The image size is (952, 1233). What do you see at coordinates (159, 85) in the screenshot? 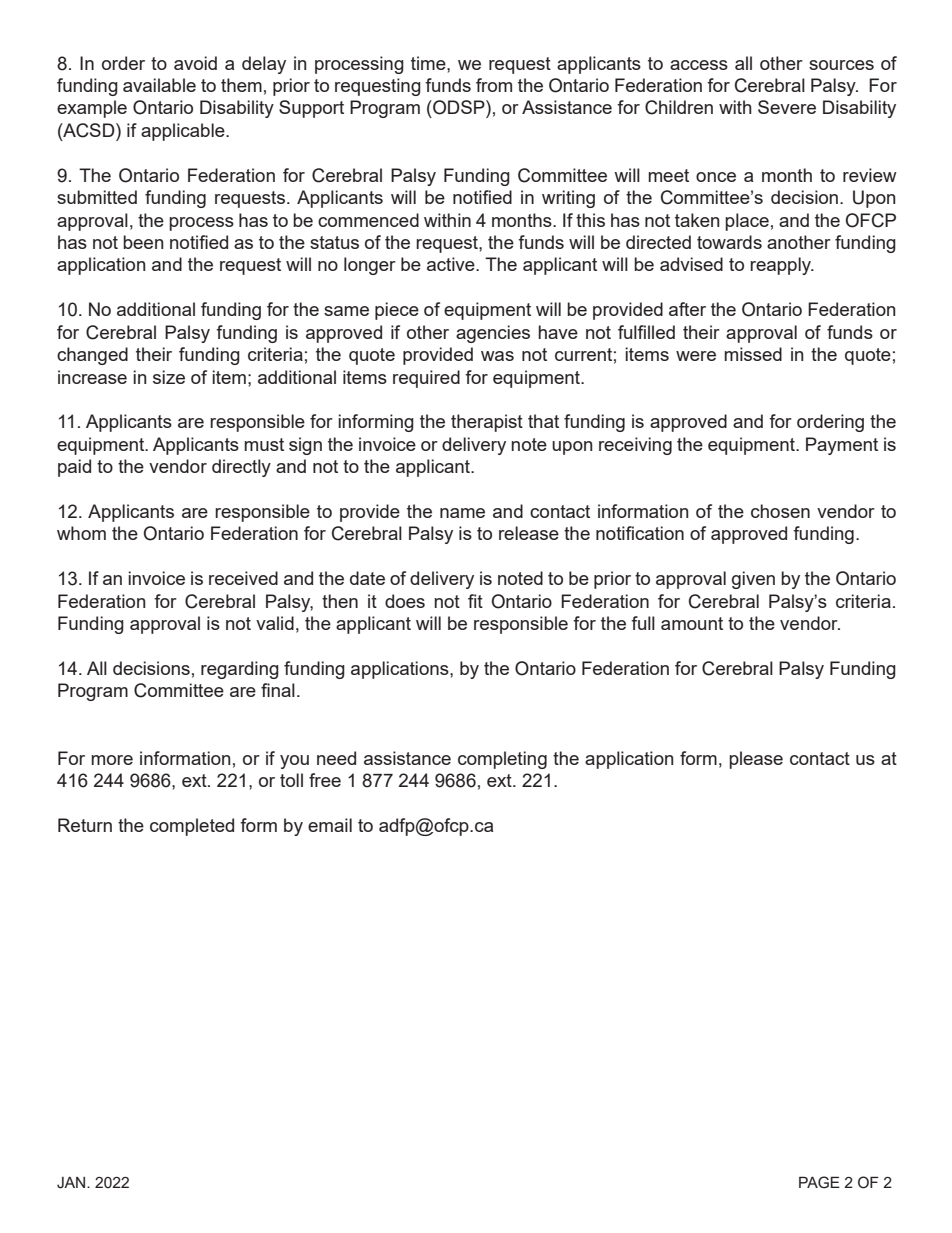
I see `available` at bounding box center [159, 85].
